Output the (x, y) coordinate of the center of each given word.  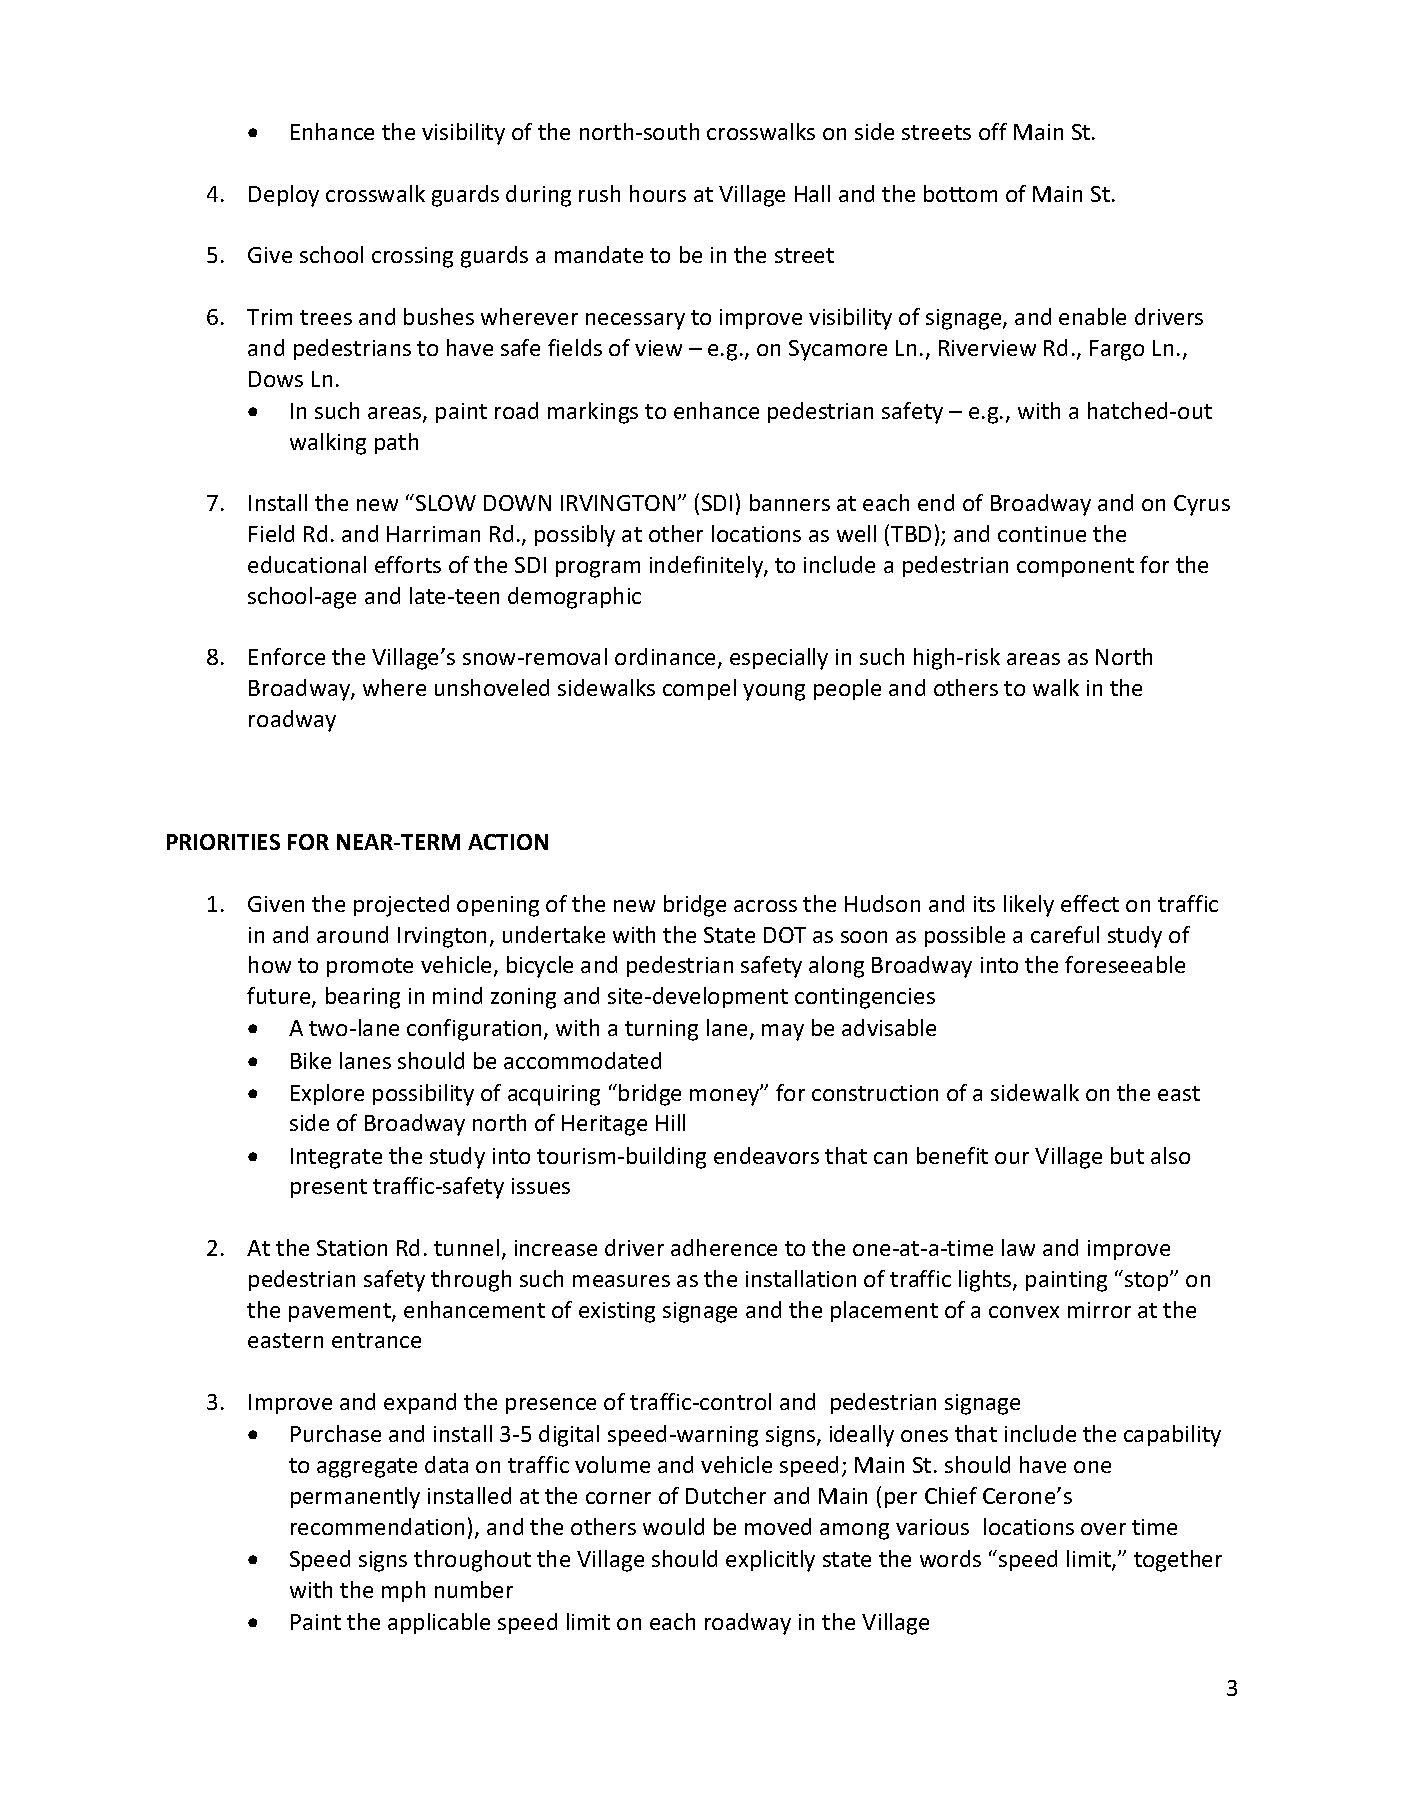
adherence (724, 1247)
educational (307, 564)
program (598, 569)
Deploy (284, 196)
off (993, 131)
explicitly (770, 1561)
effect (1090, 903)
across (765, 906)
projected (401, 906)
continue (1042, 534)
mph (403, 1591)
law (1018, 1247)
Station (352, 1248)
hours (658, 193)
